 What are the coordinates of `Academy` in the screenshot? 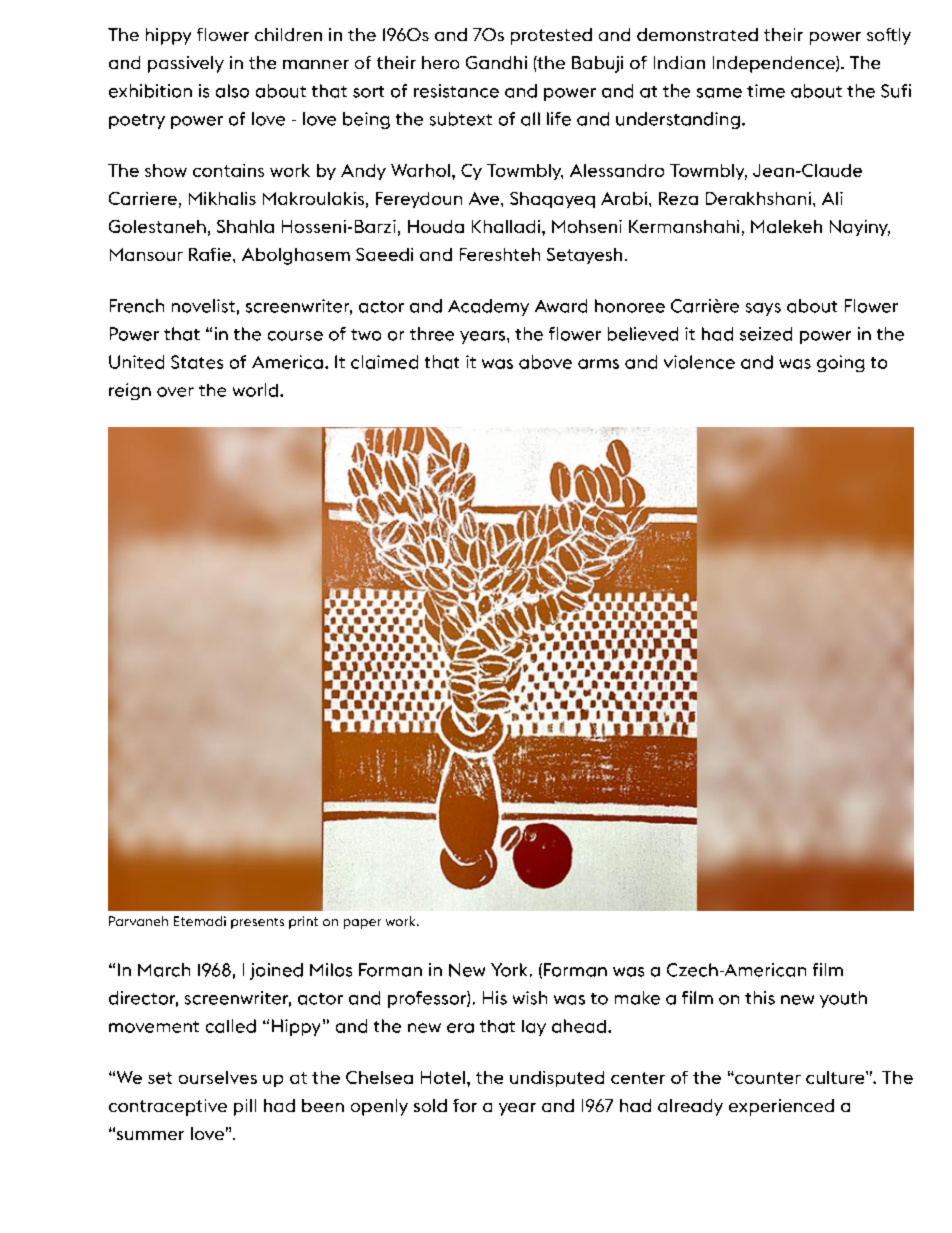 It's located at (488, 307).
